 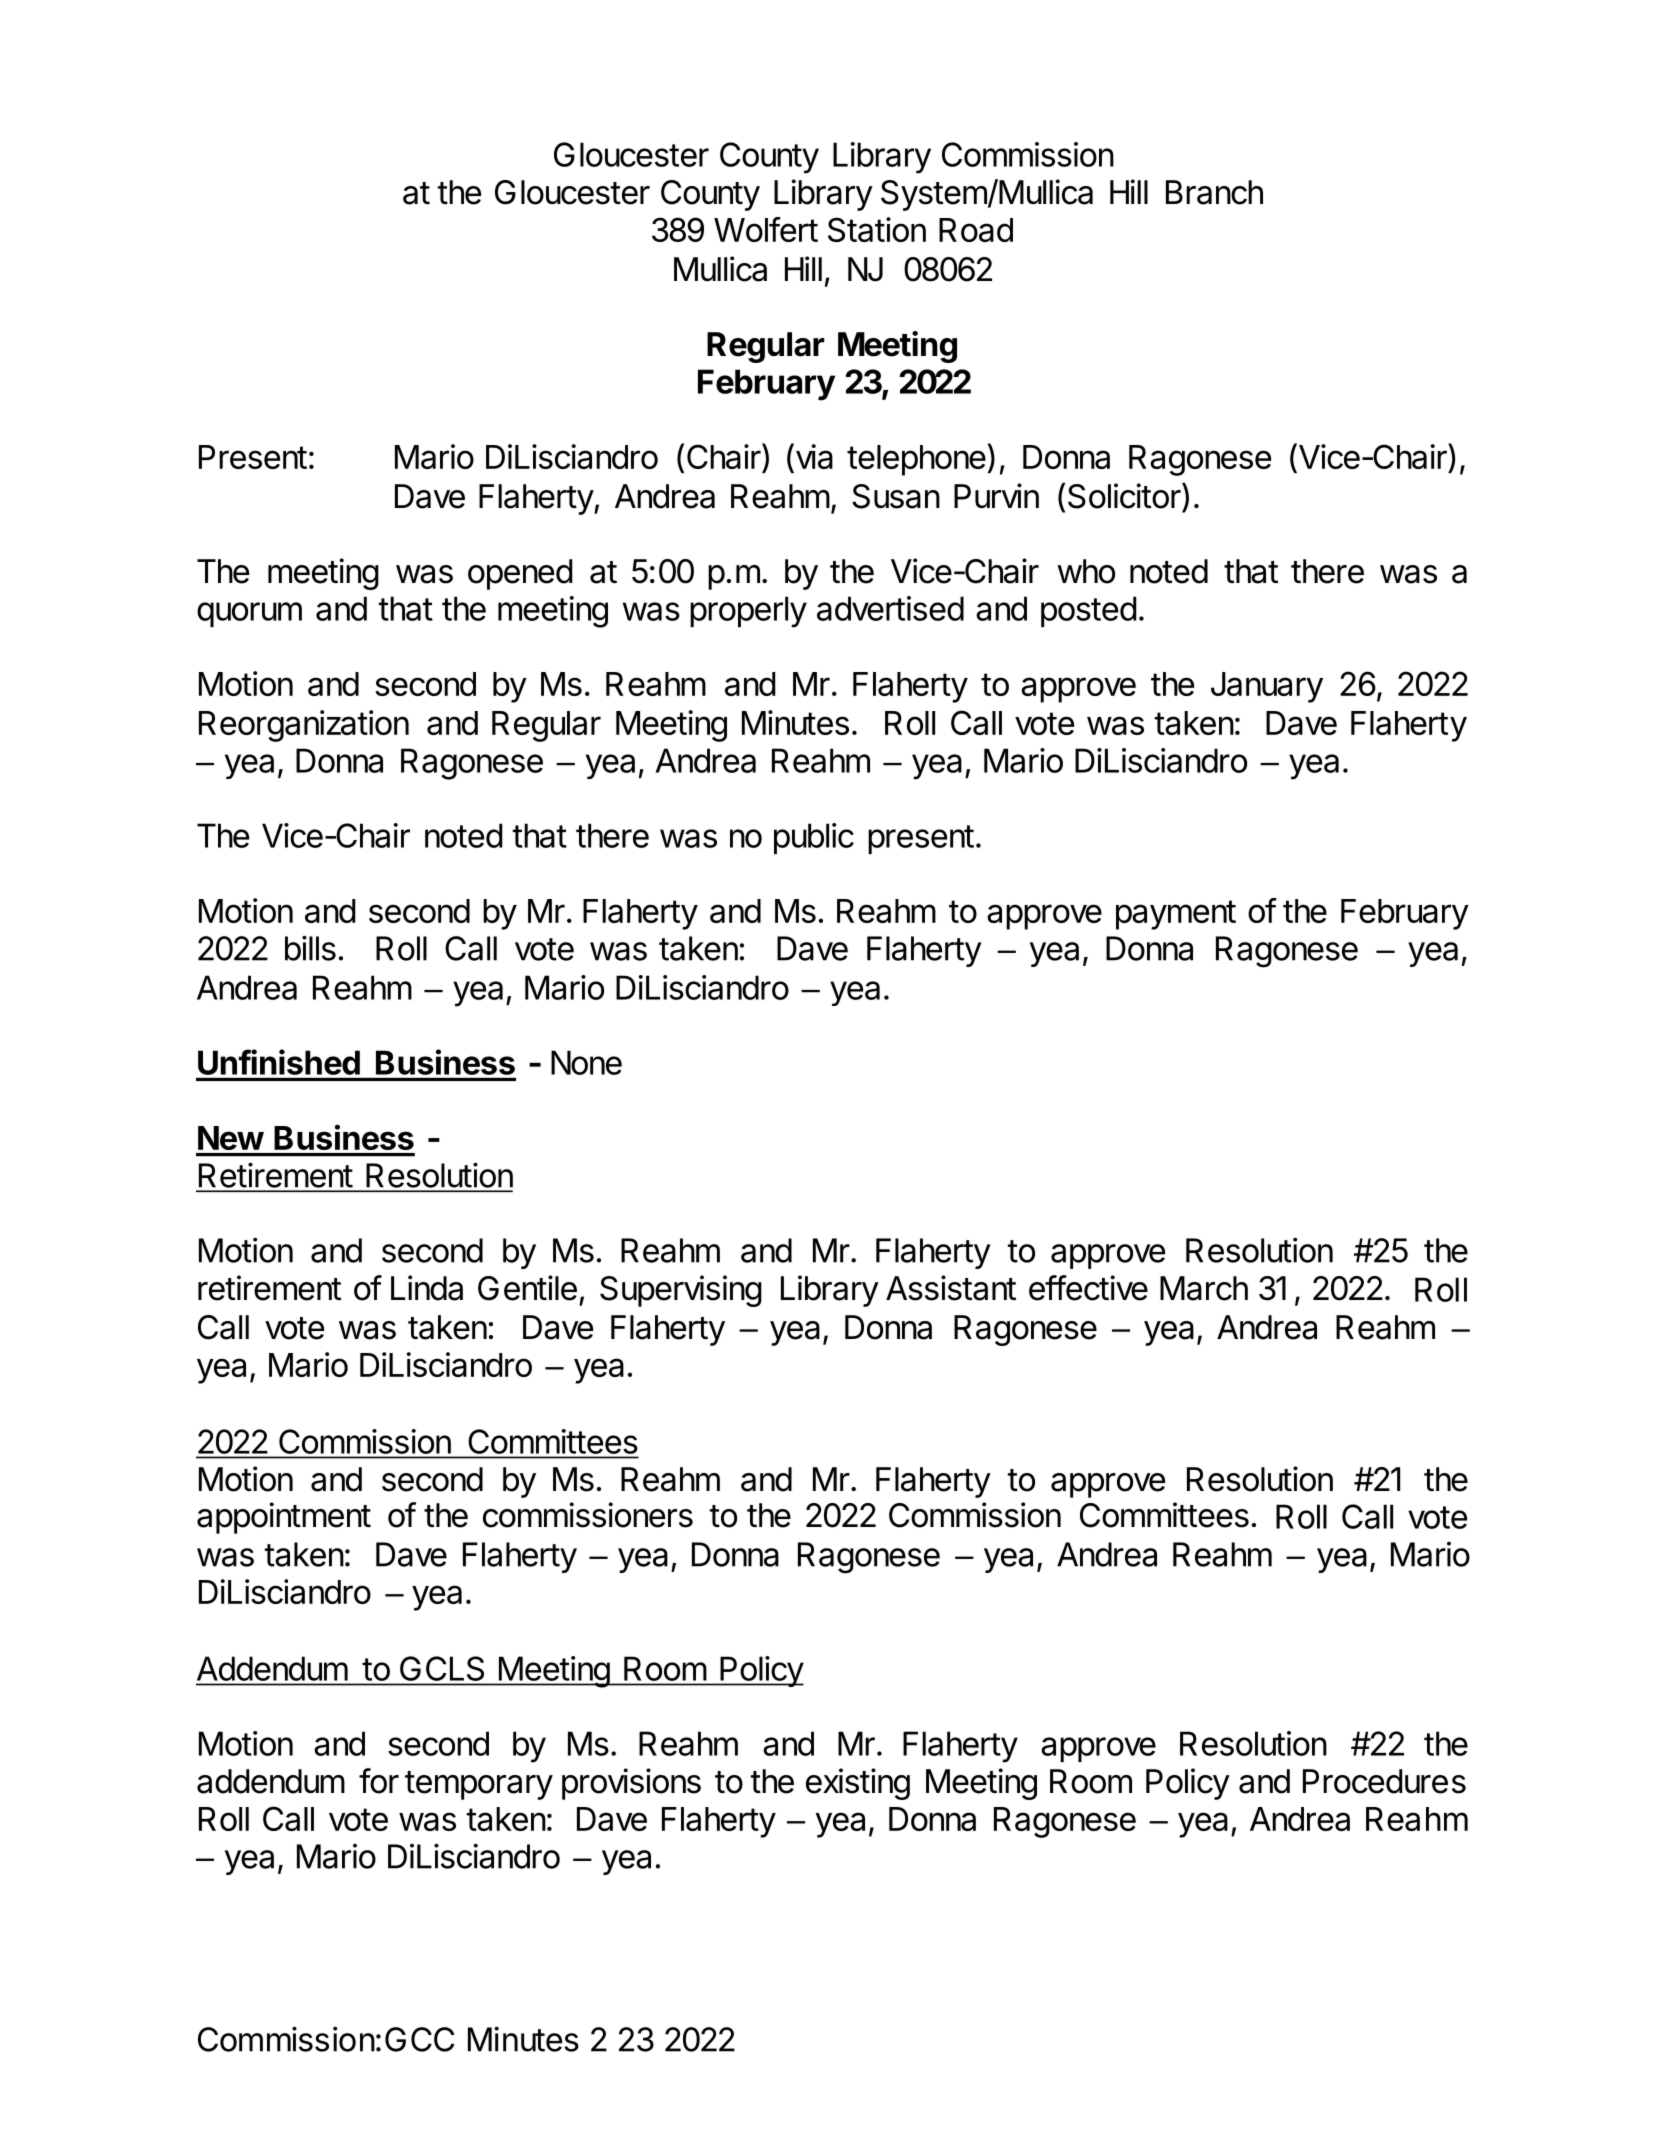 I want to click on Road, so click(x=976, y=230).
